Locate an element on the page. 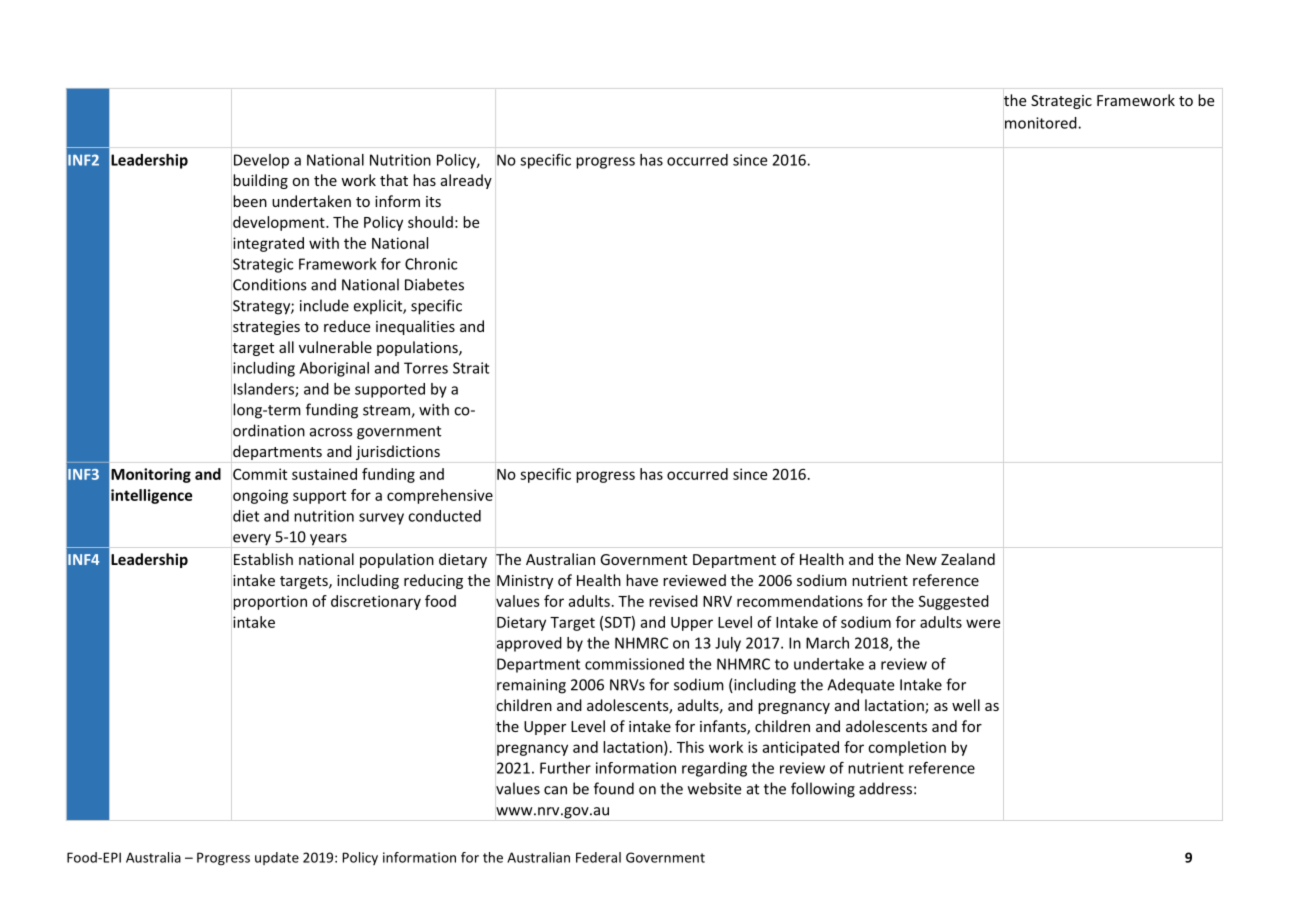 Image resolution: width=1308 pixels, height=924 pixels. have is located at coordinates (642, 580).
